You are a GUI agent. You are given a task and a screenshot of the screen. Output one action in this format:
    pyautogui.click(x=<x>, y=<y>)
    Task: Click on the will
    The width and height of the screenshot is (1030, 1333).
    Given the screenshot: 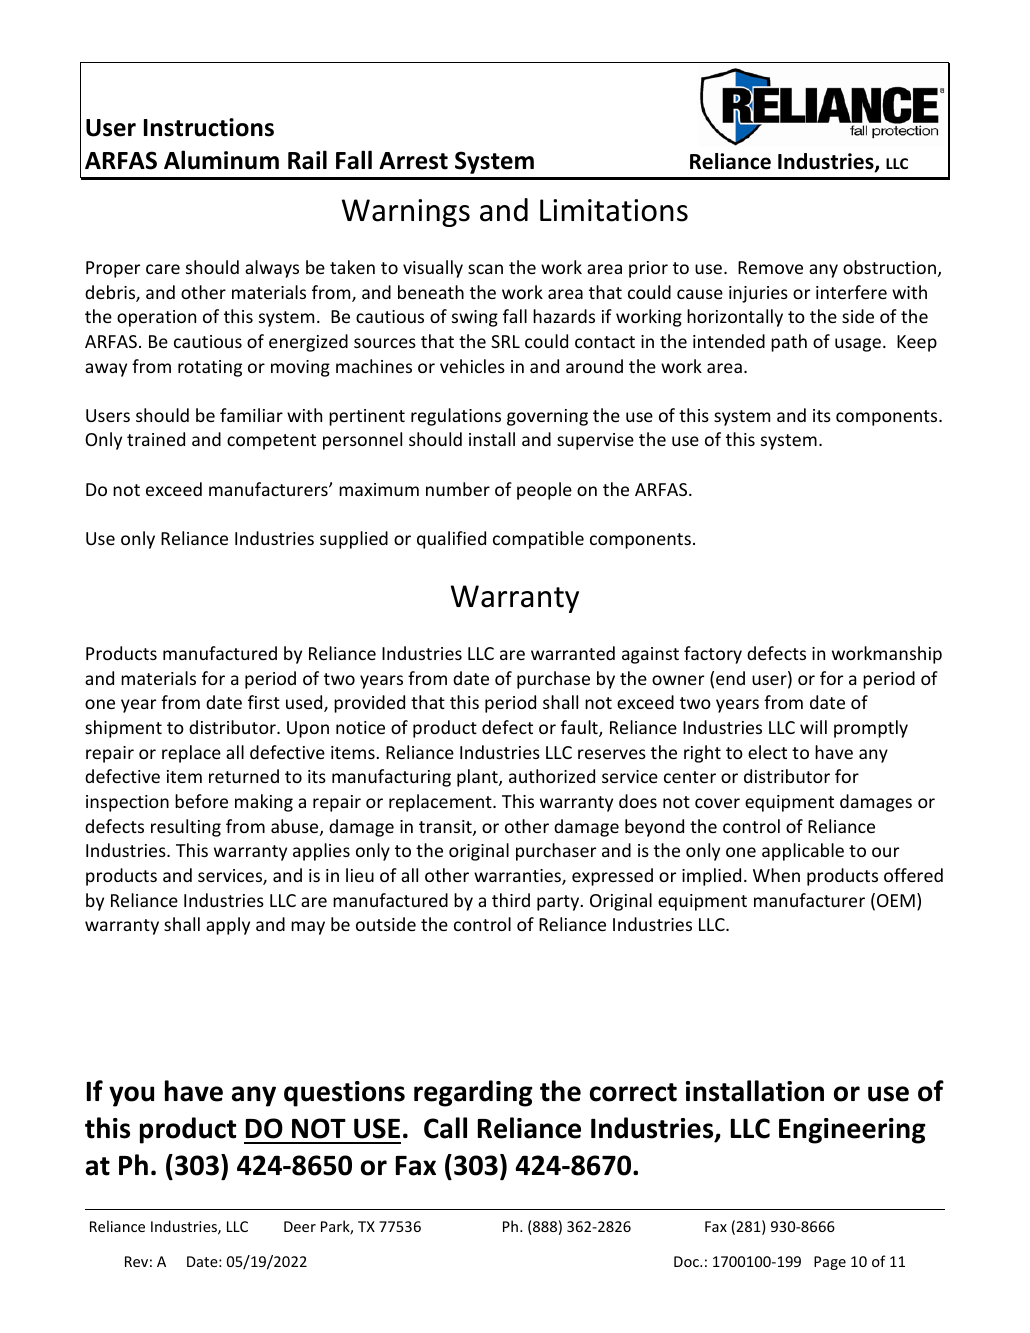 What is the action you would take?
    pyautogui.click(x=813, y=727)
